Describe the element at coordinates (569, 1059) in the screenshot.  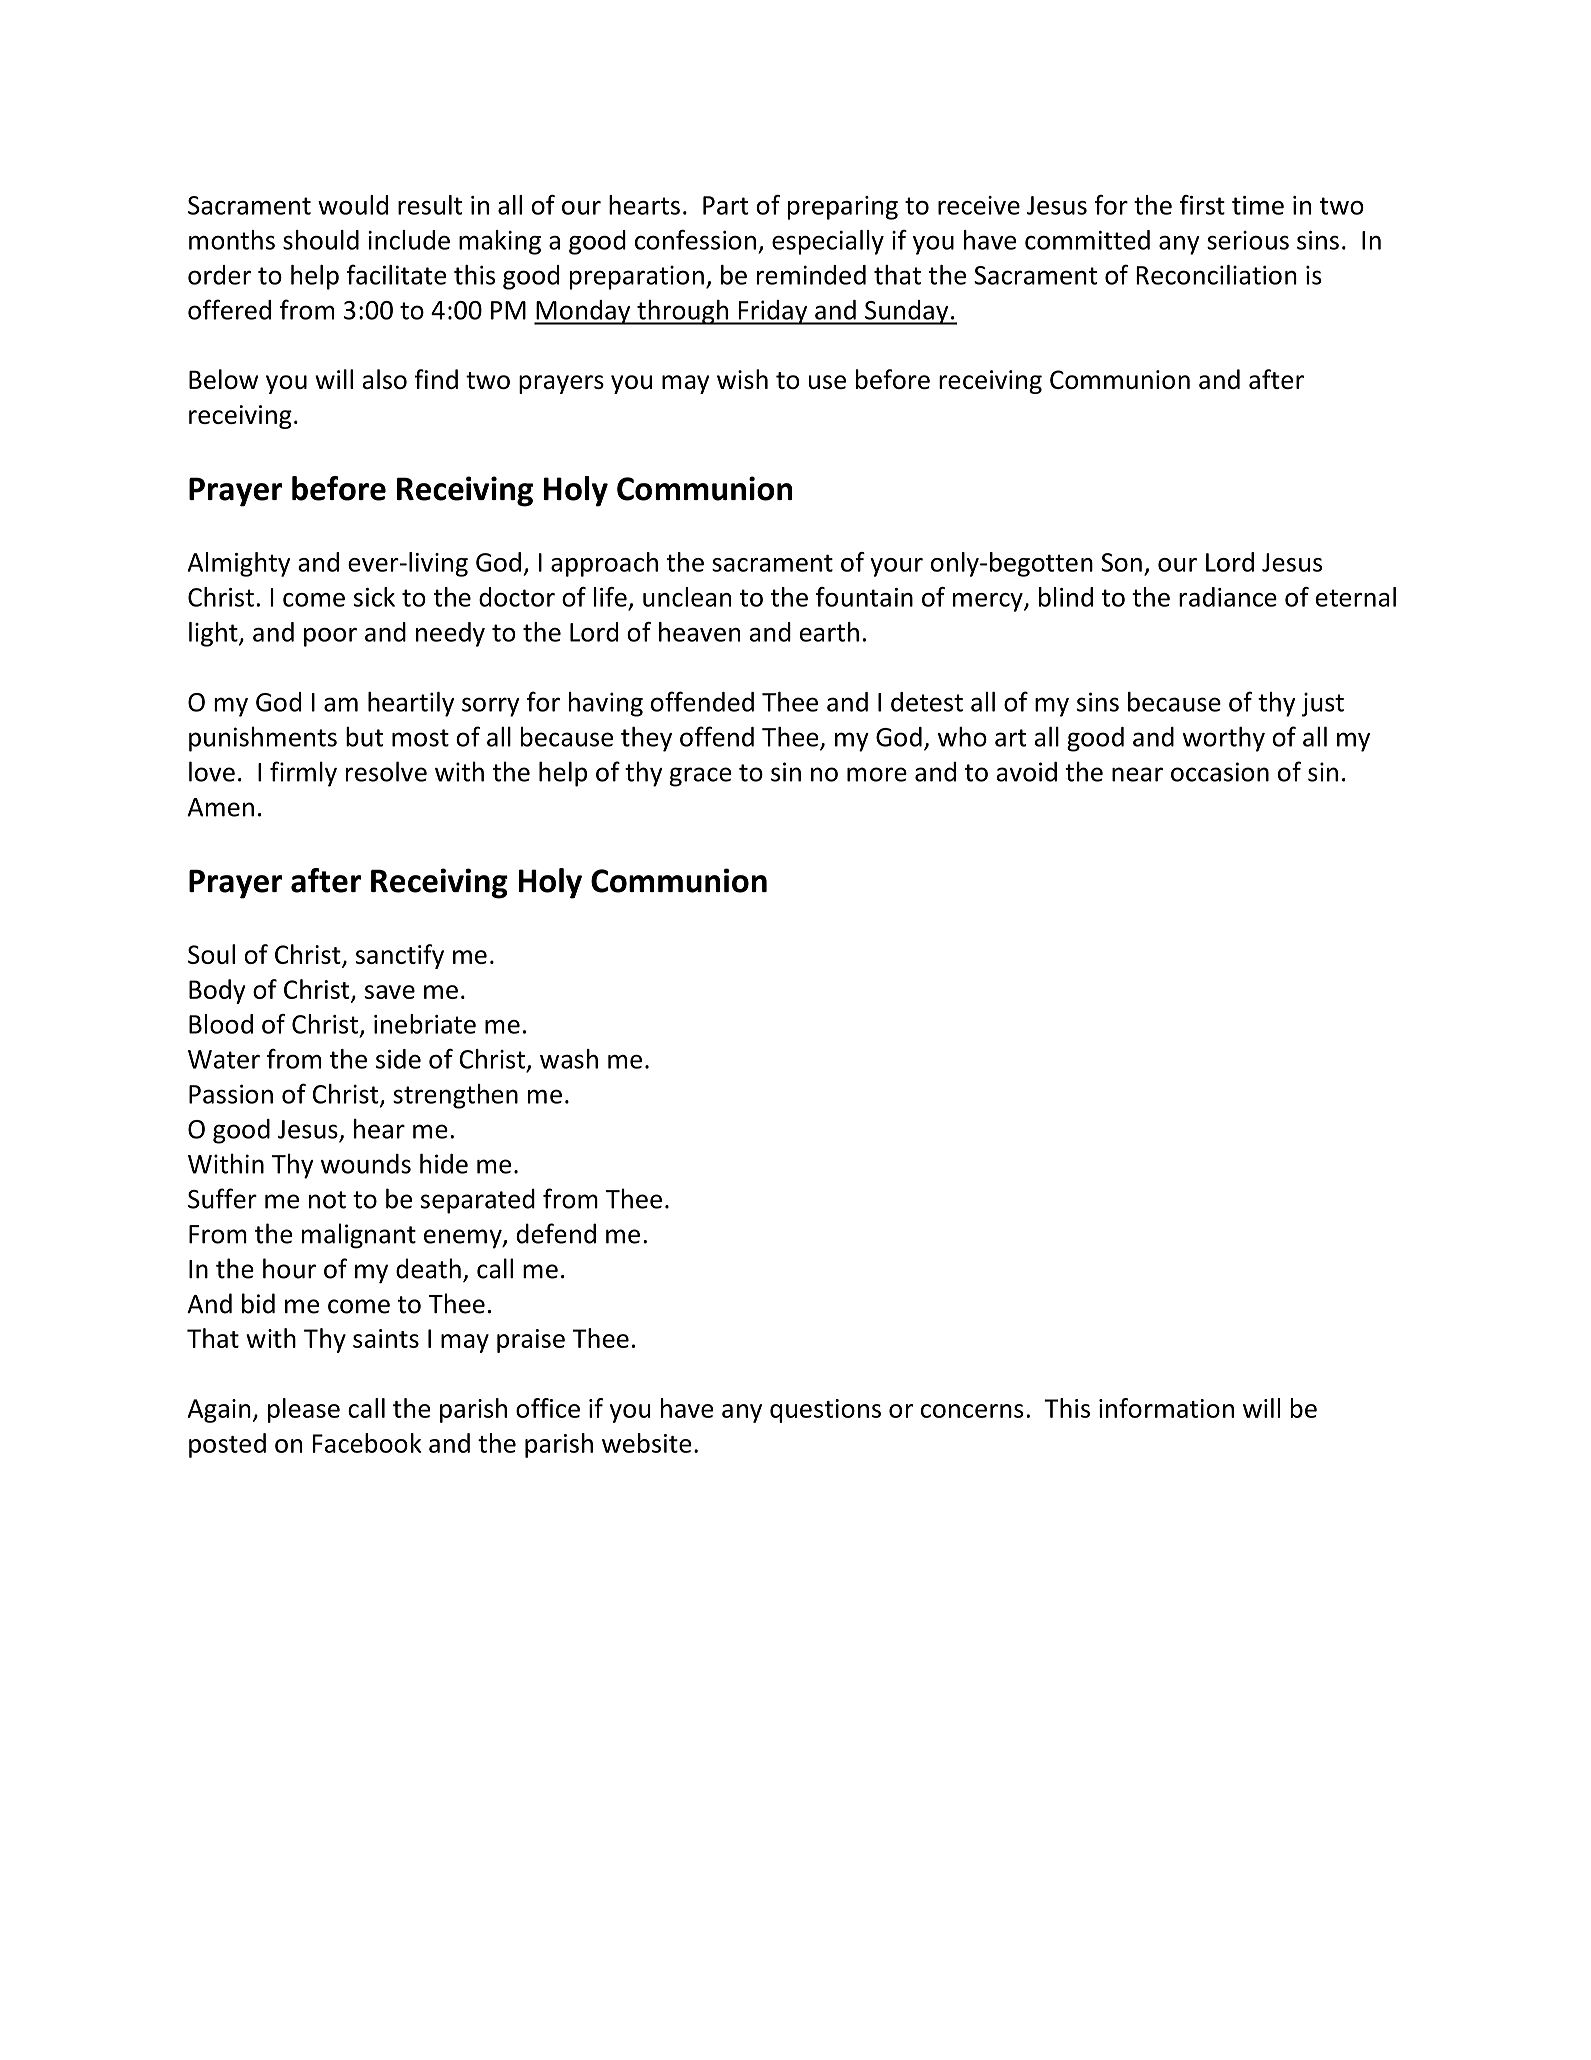
I see `wash` at that location.
